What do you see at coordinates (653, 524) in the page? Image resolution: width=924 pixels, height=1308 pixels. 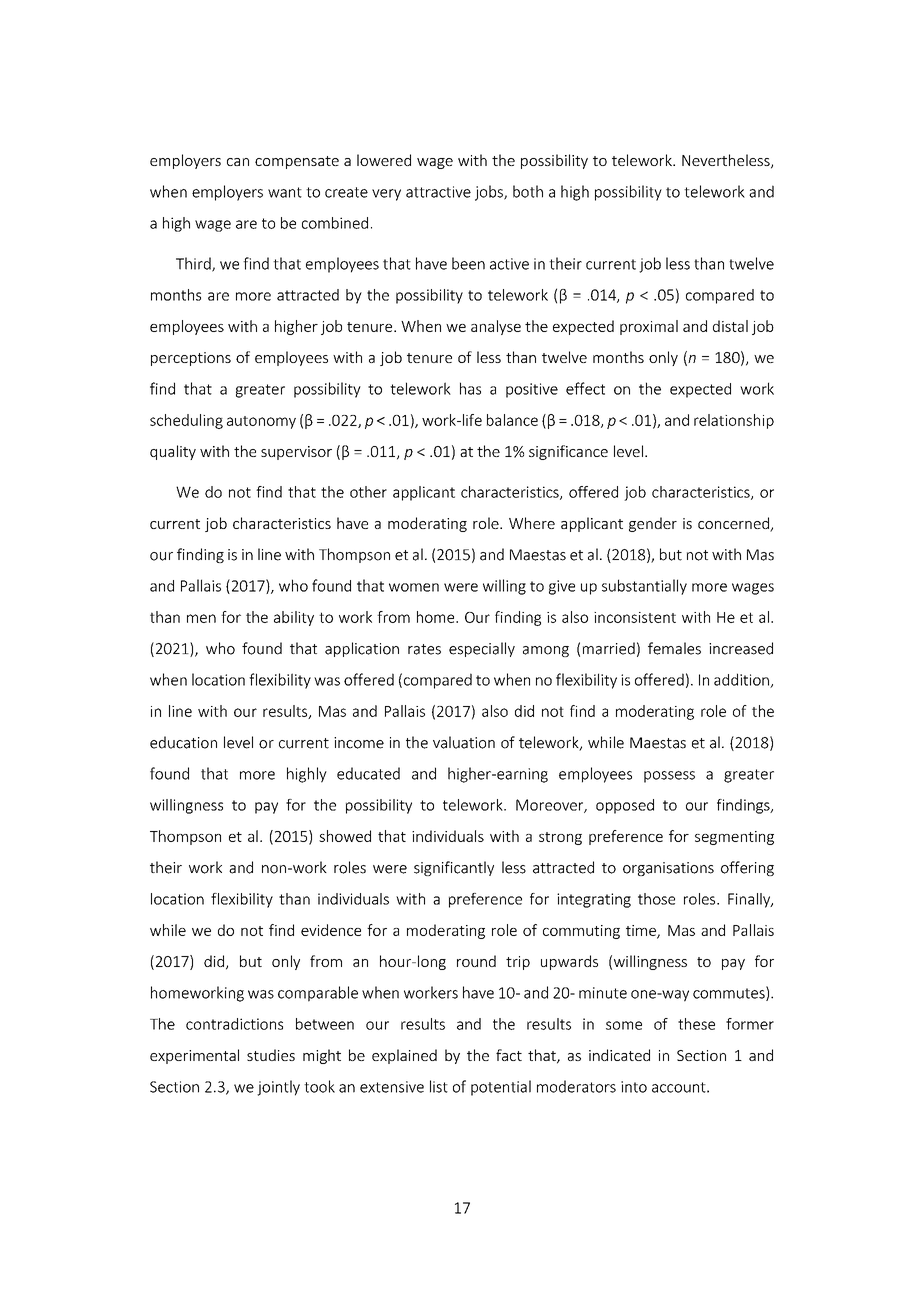 I see `gender` at bounding box center [653, 524].
